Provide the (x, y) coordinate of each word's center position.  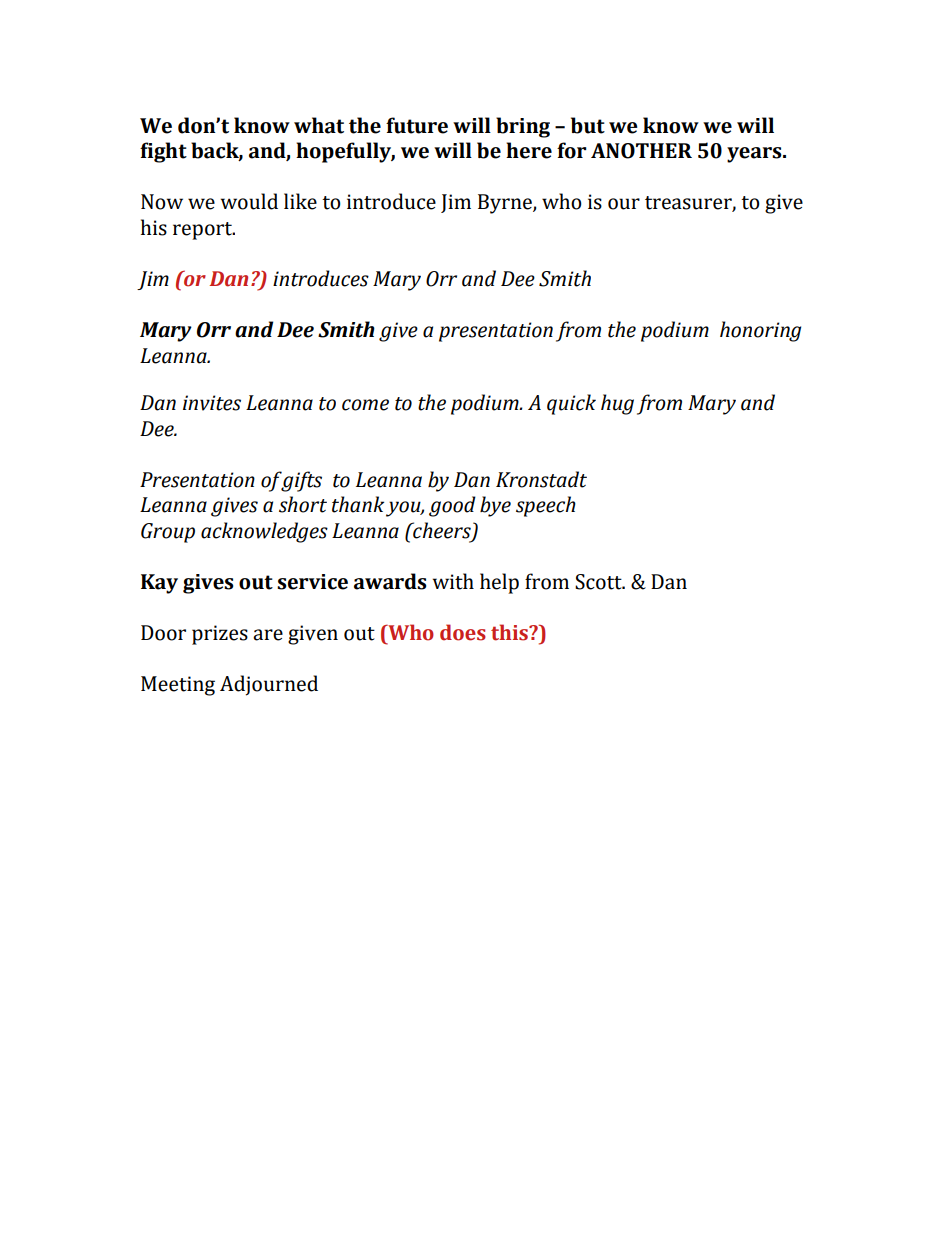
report (204, 231)
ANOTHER (641, 151)
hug (617, 404)
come (365, 405)
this (510, 632)
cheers (442, 531)
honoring (760, 331)
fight (163, 152)
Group (168, 533)
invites (212, 403)
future (417, 125)
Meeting (178, 686)
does (463, 632)
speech (546, 506)
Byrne (506, 204)
